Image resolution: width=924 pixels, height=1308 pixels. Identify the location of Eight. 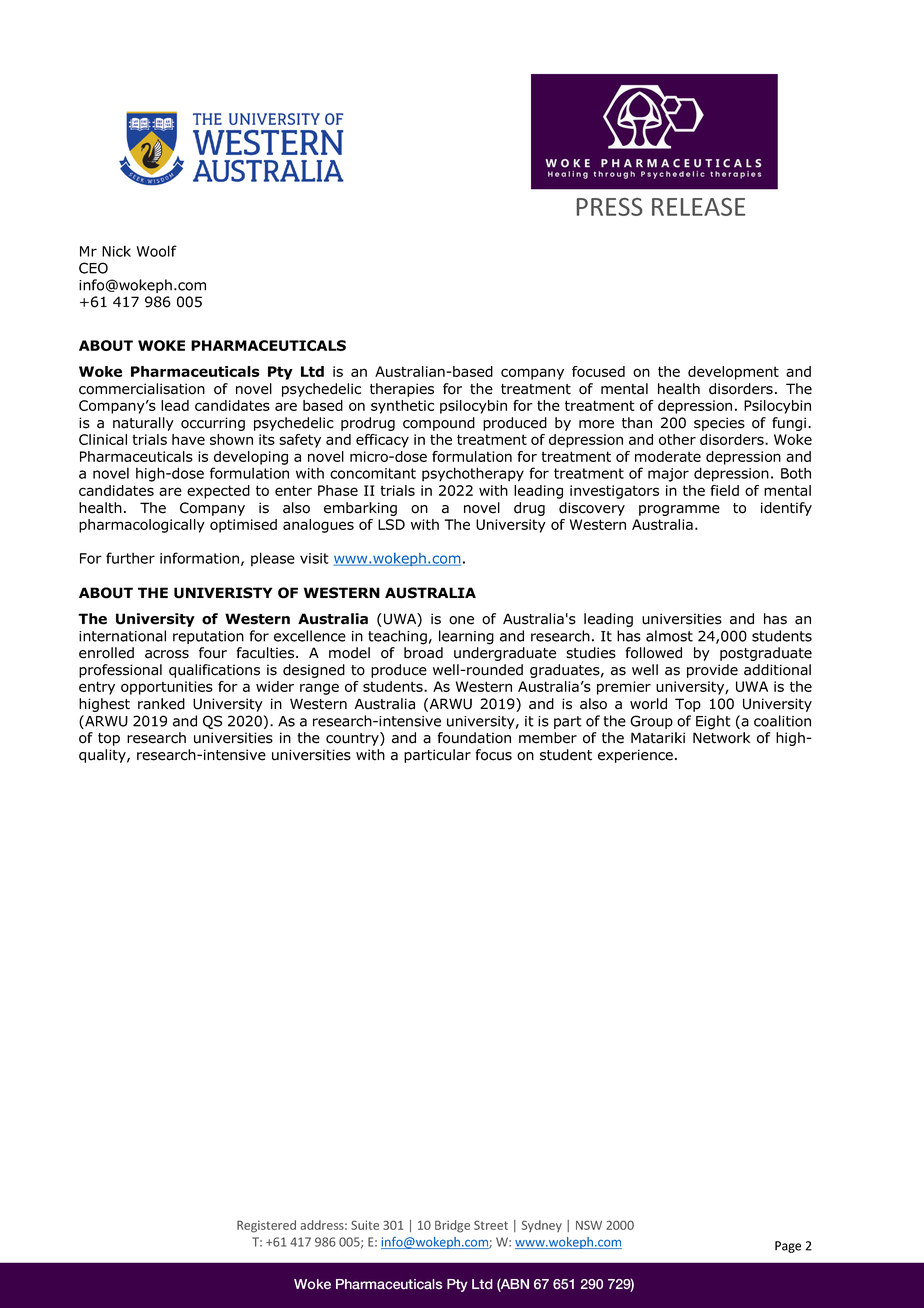
(713, 722).
